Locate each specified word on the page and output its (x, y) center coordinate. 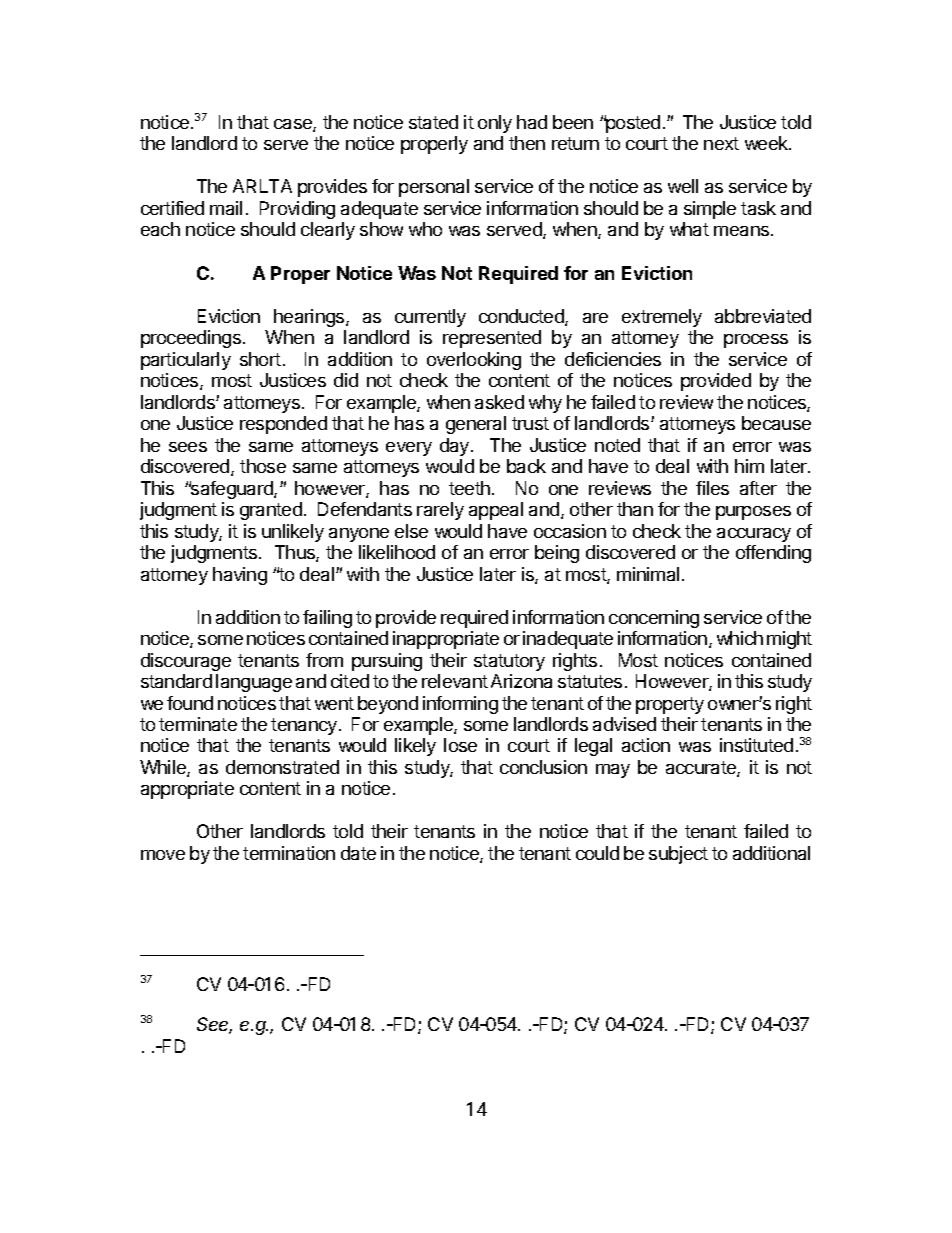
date (358, 853)
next (721, 143)
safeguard (232, 490)
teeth (469, 488)
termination (289, 853)
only (495, 124)
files (712, 488)
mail (226, 208)
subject (678, 855)
